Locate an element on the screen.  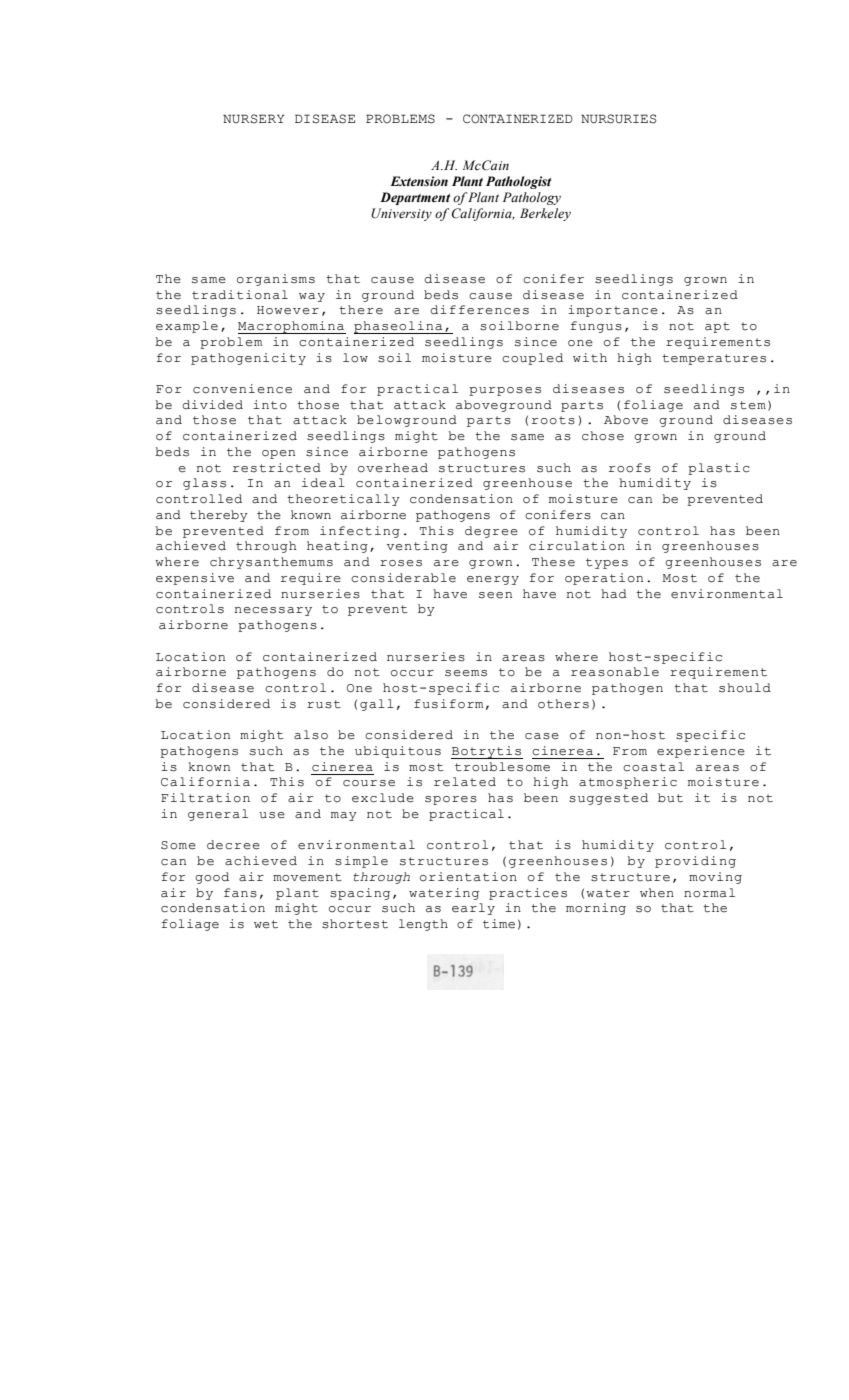
Extension is located at coordinates (419, 181).
